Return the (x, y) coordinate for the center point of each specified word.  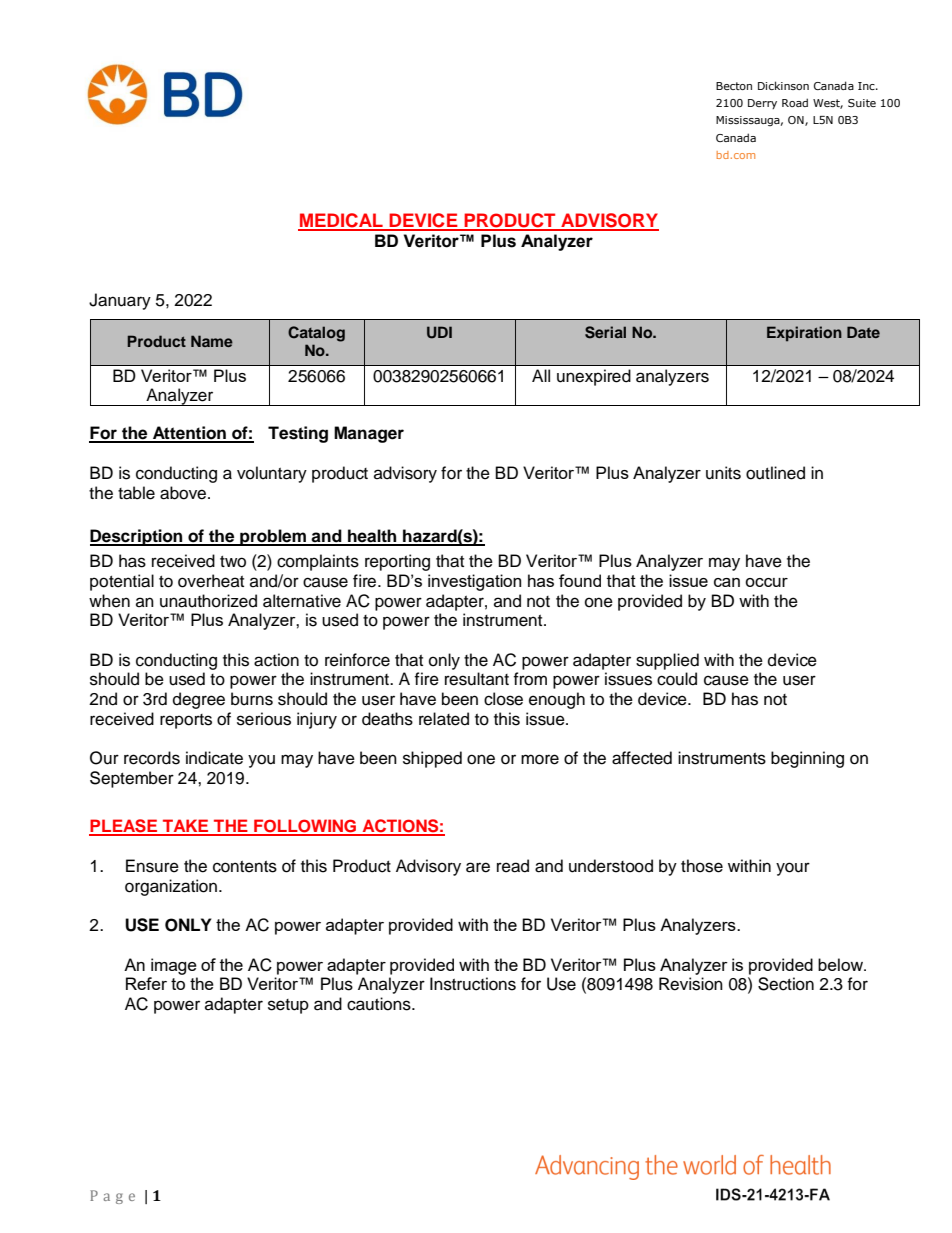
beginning (807, 759)
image (174, 966)
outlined (775, 473)
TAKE (186, 827)
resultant (477, 679)
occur (766, 582)
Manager (369, 434)
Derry (762, 104)
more (540, 759)
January (120, 301)
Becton (734, 86)
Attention (189, 434)
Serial (605, 332)
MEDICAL (341, 221)
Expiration (804, 334)
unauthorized (208, 601)
